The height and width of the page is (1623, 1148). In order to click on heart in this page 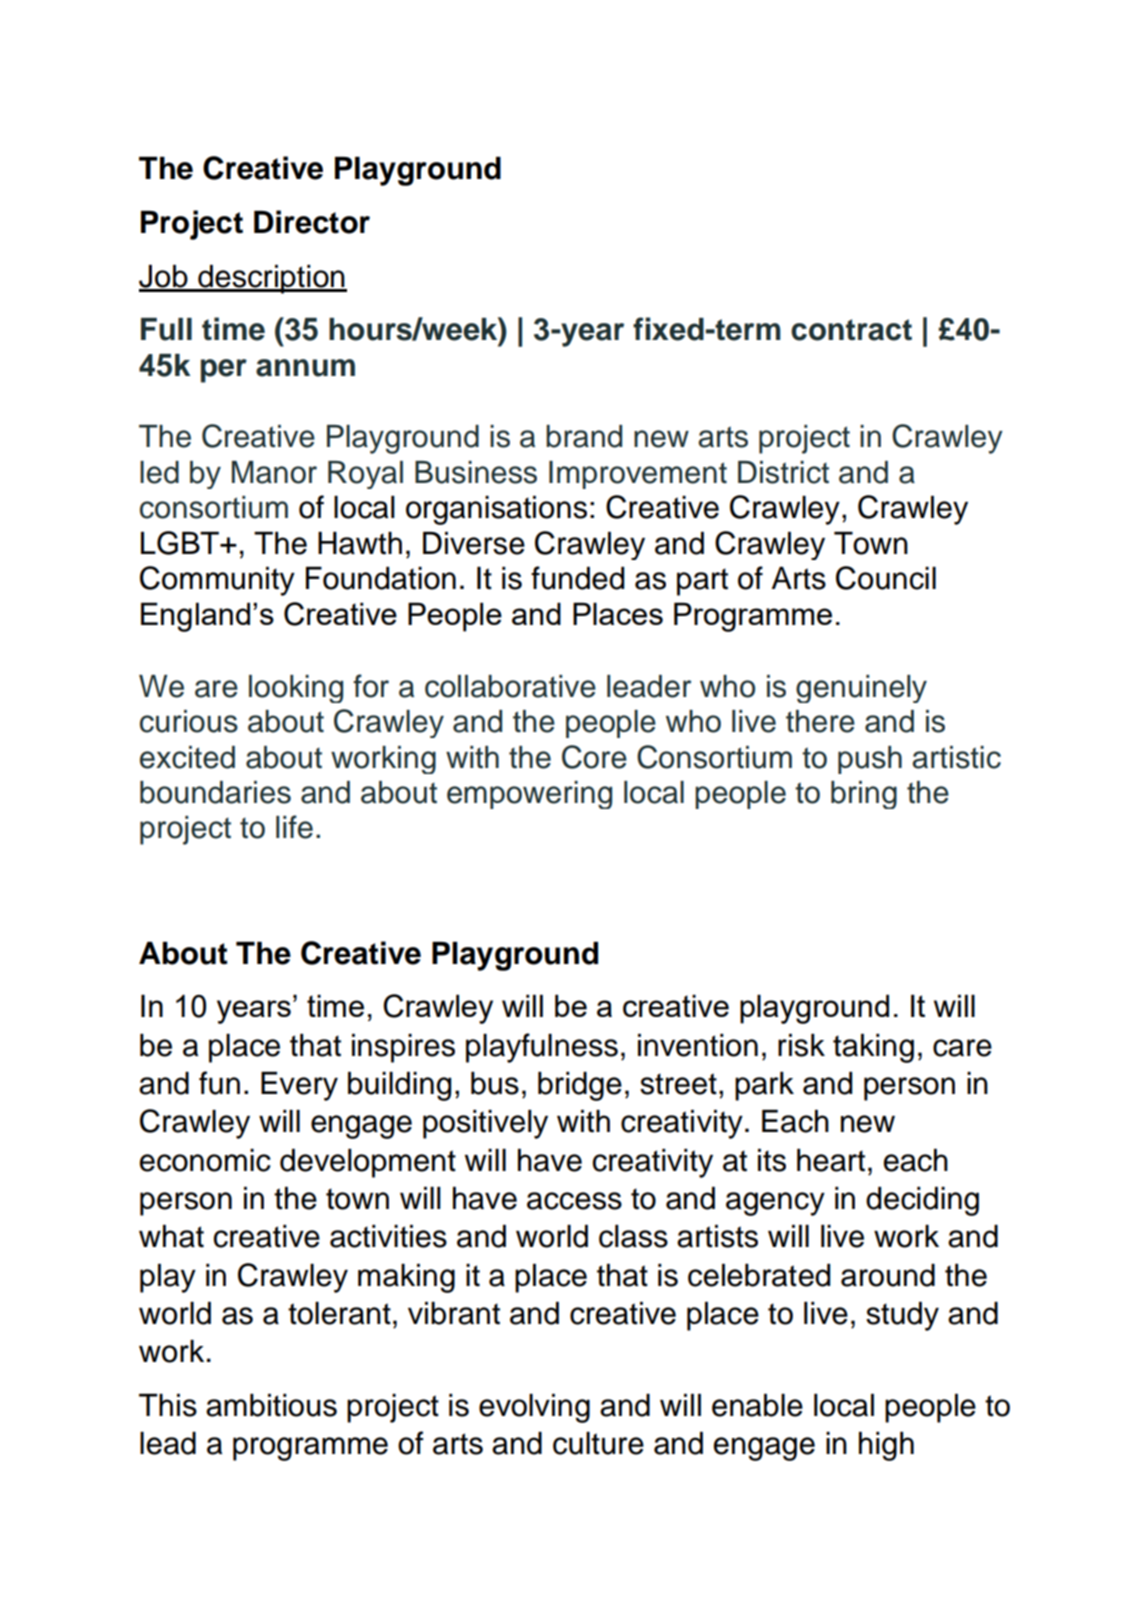, I will do `click(831, 1160)`.
